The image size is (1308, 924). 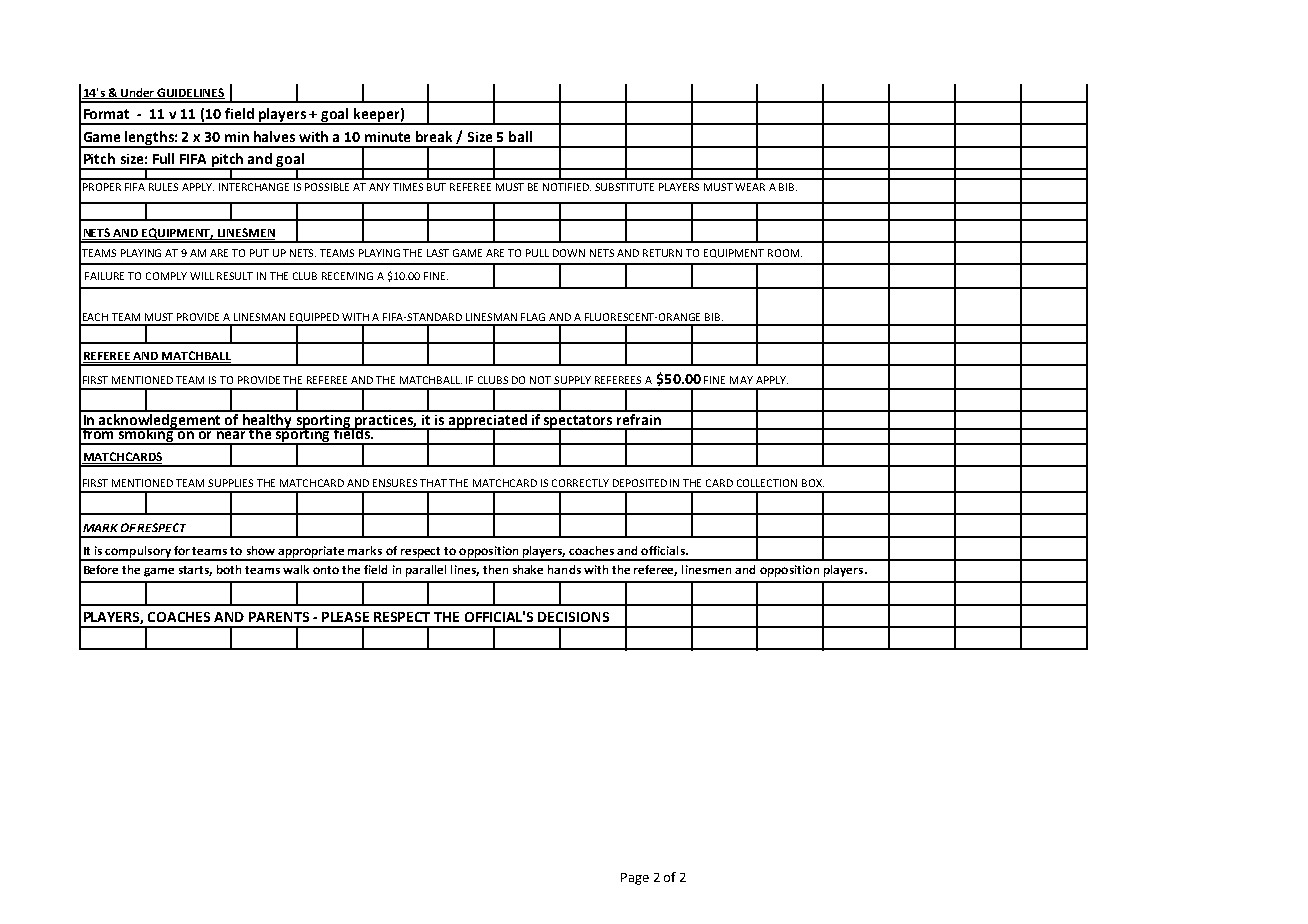 I want to click on parallel, so click(x=426, y=571).
